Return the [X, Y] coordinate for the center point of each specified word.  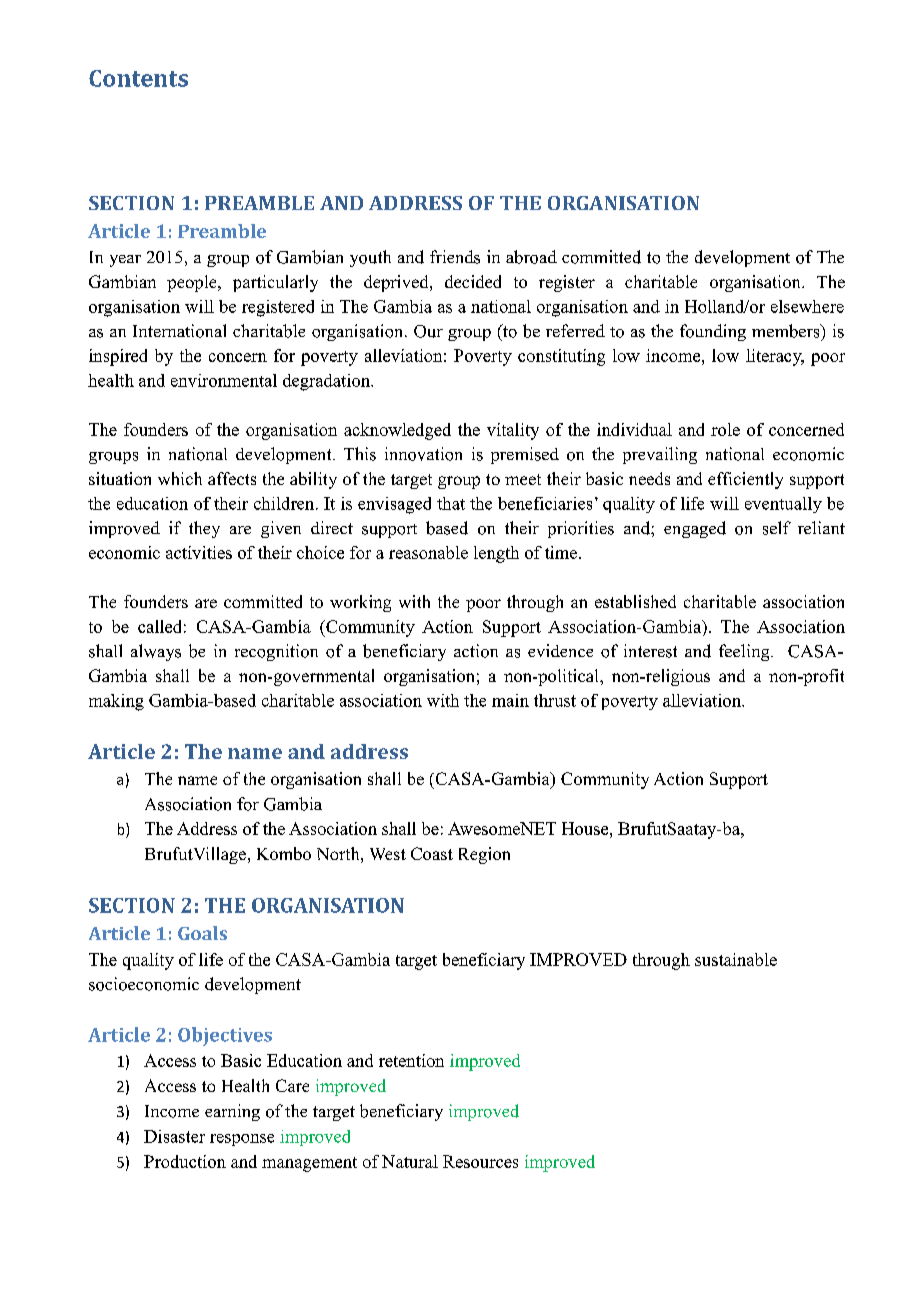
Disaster [174, 1136]
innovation [423, 454]
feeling [745, 652]
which [180, 478]
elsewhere [807, 306]
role [725, 429]
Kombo [284, 853]
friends [455, 257]
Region [484, 855]
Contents [138, 78]
